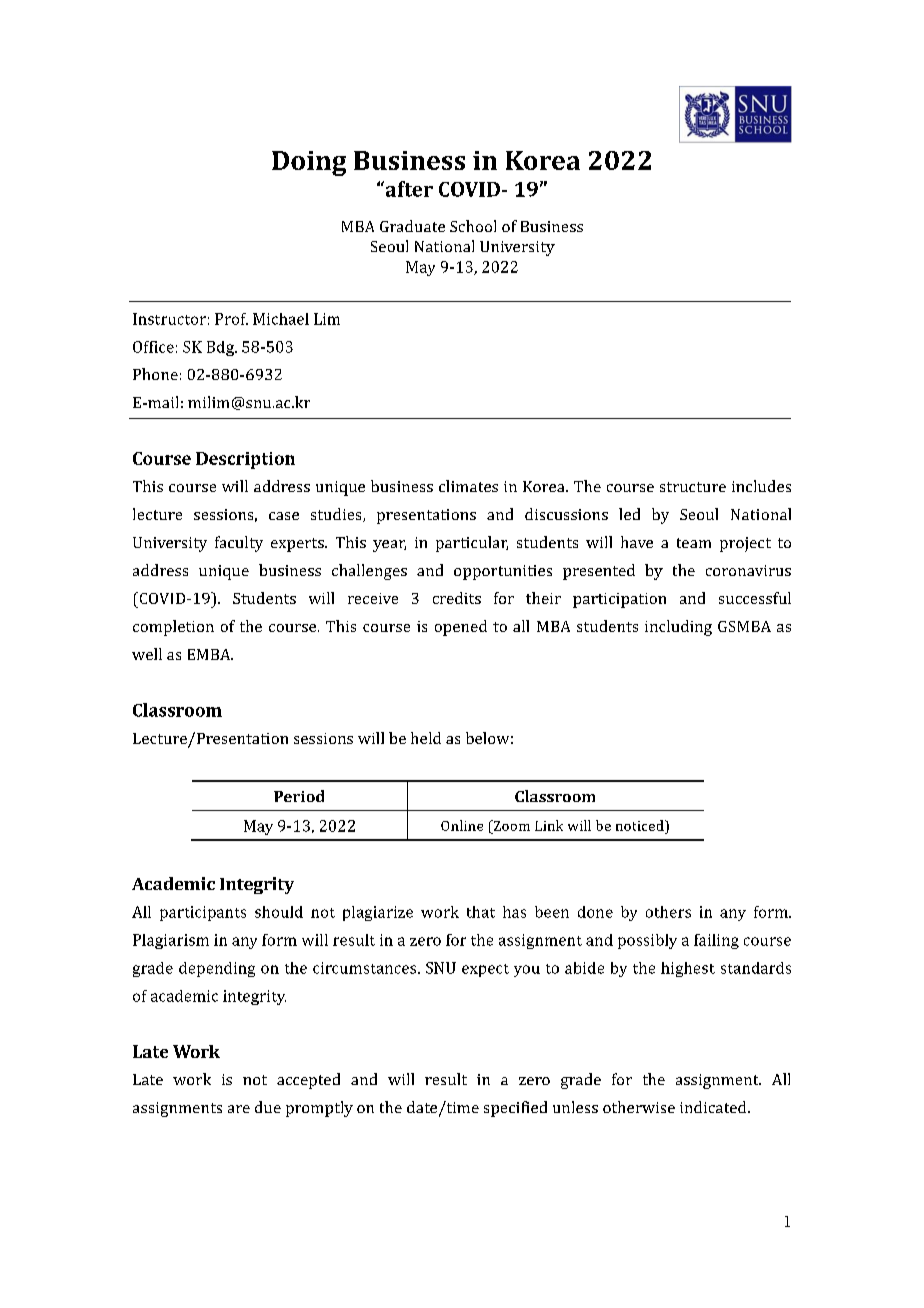  Describe the element at coordinates (408, 189) in the screenshot. I see `after` at that location.
